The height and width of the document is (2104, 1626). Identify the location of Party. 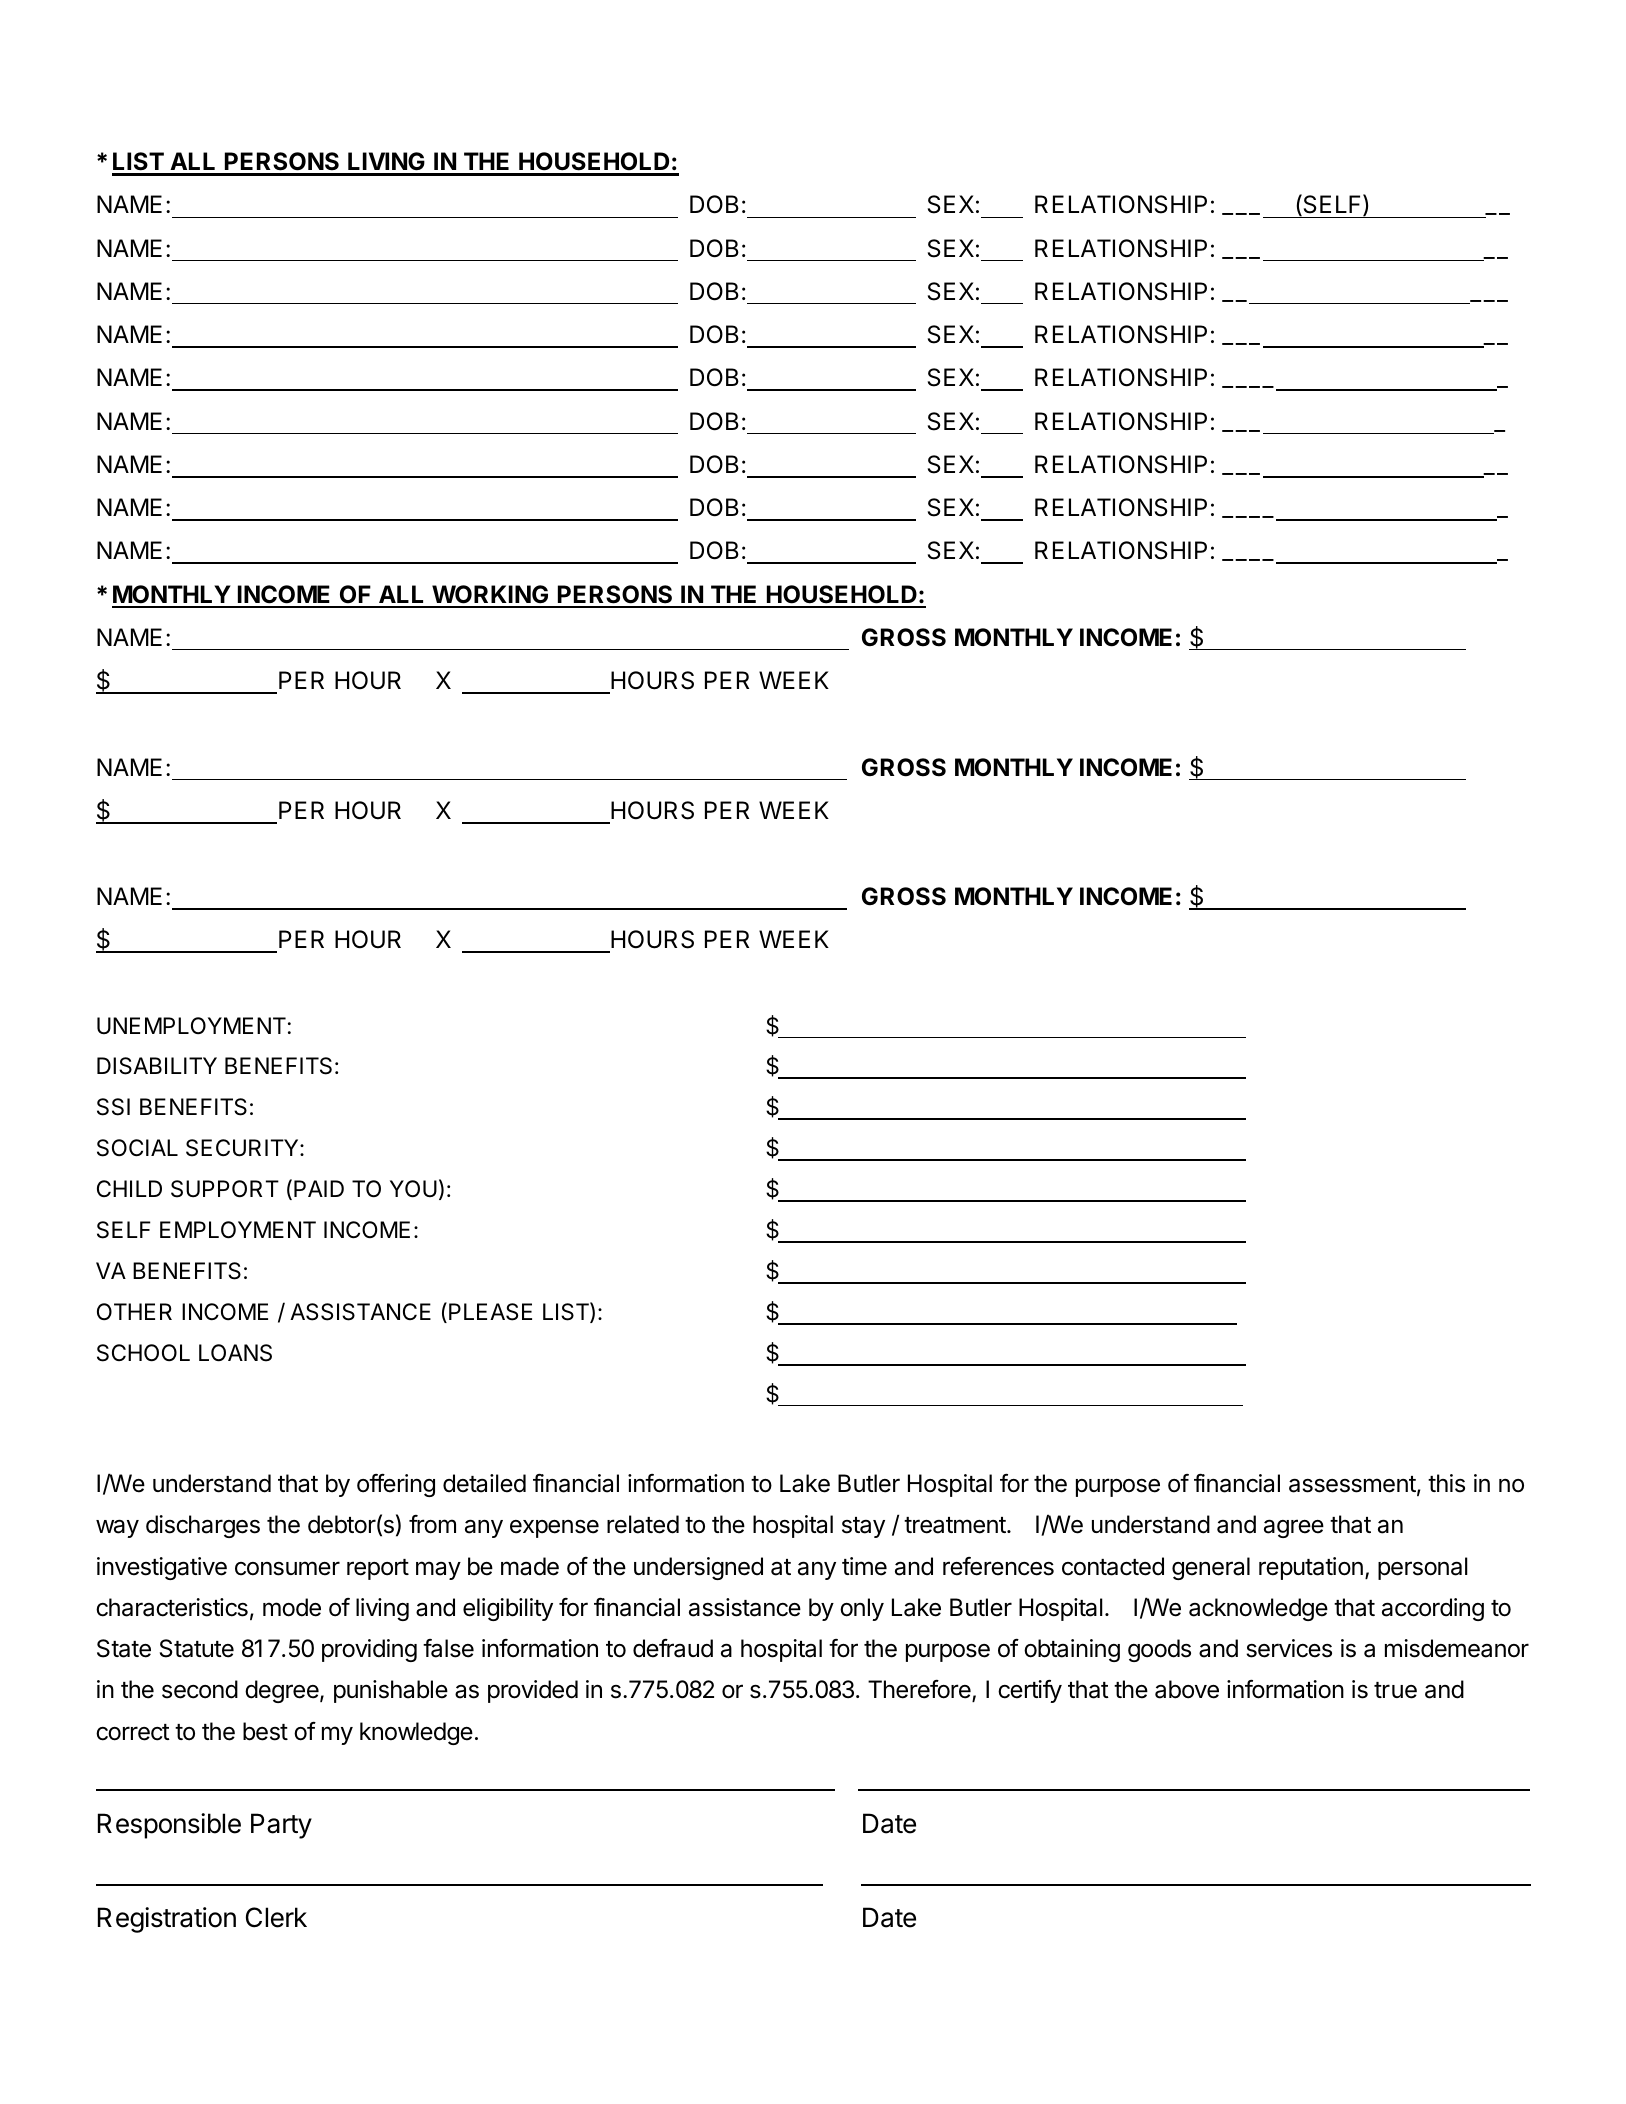
(281, 1826).
